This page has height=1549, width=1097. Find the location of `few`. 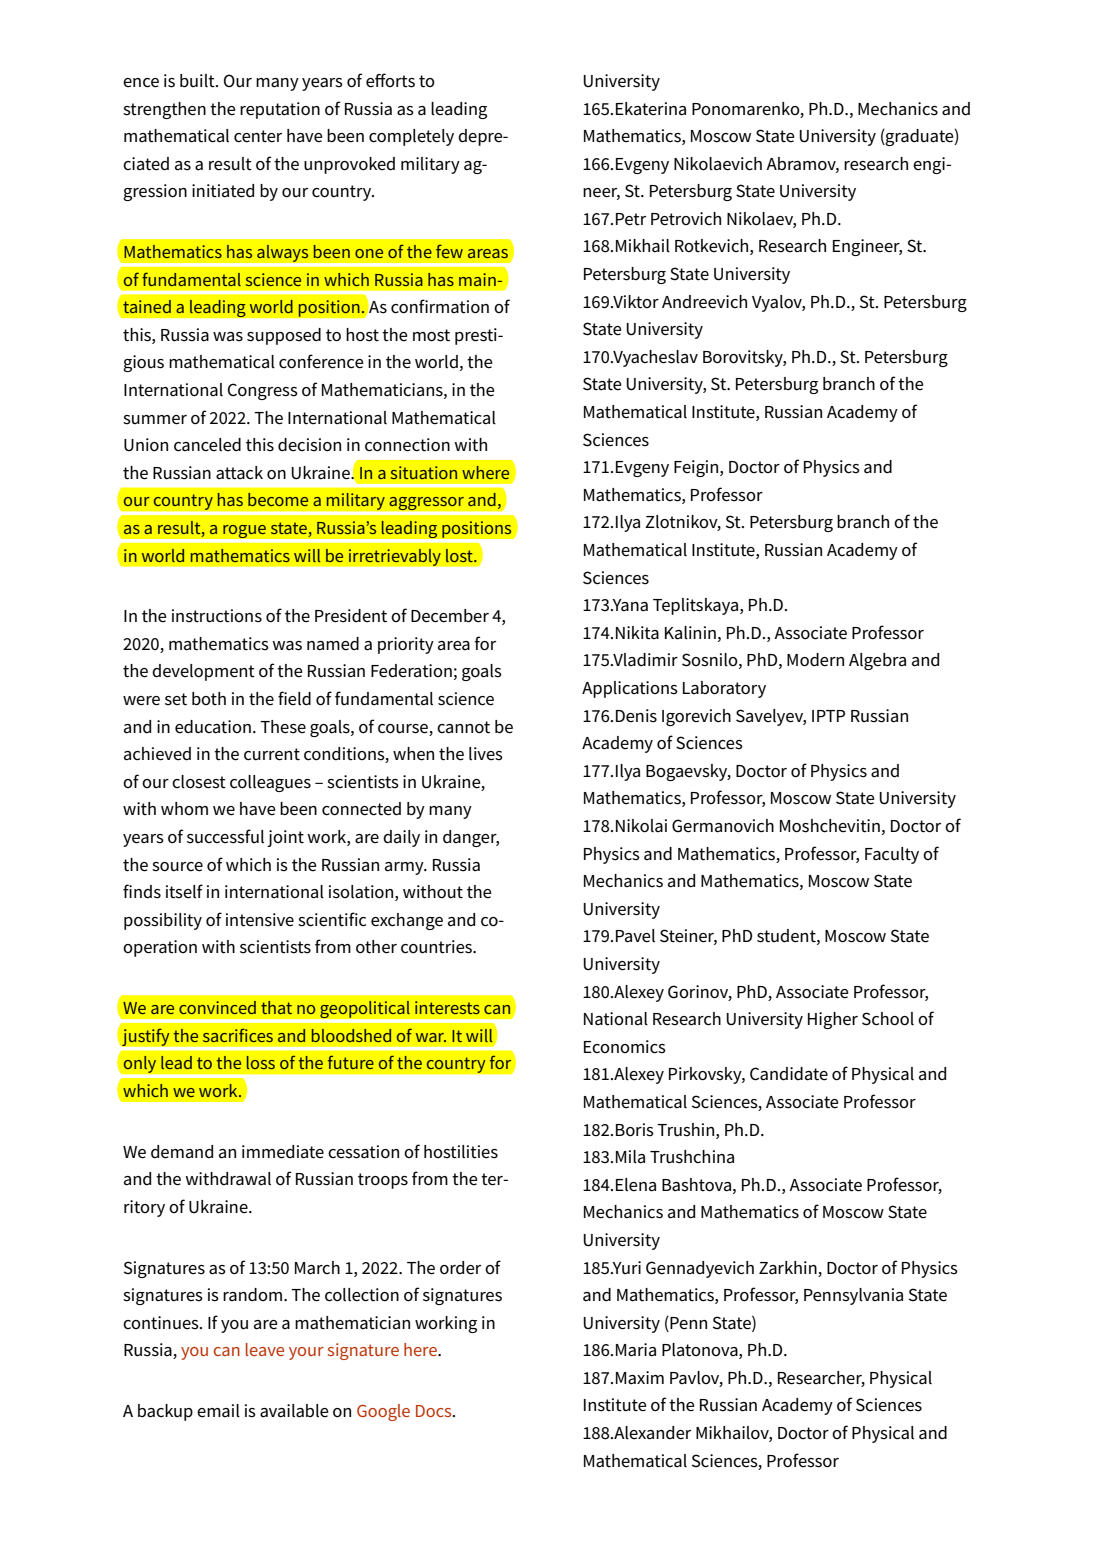

few is located at coordinates (449, 251).
